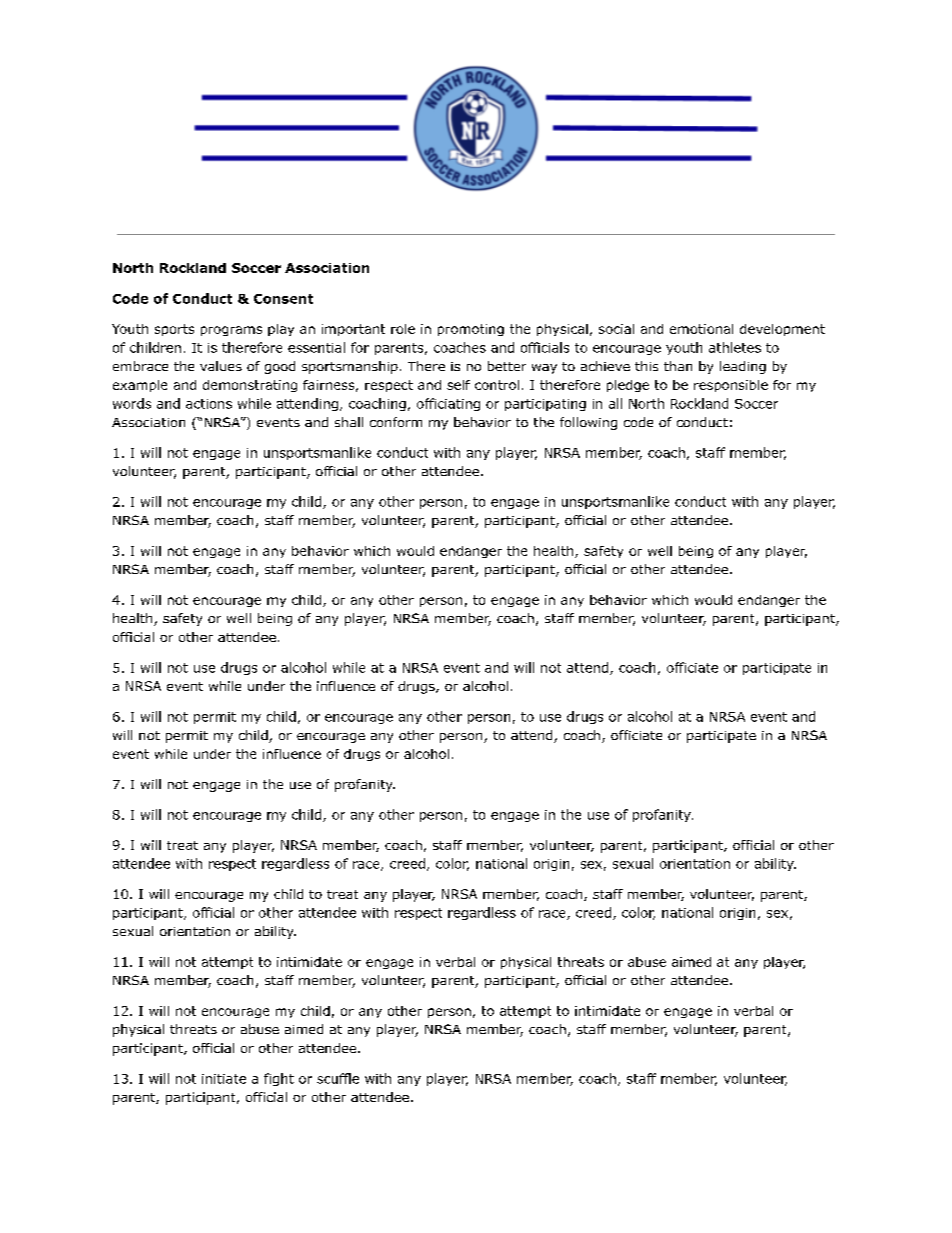 The height and width of the screenshot is (1233, 952). What do you see at coordinates (628, 386) in the screenshot?
I see `pledge` at bounding box center [628, 386].
